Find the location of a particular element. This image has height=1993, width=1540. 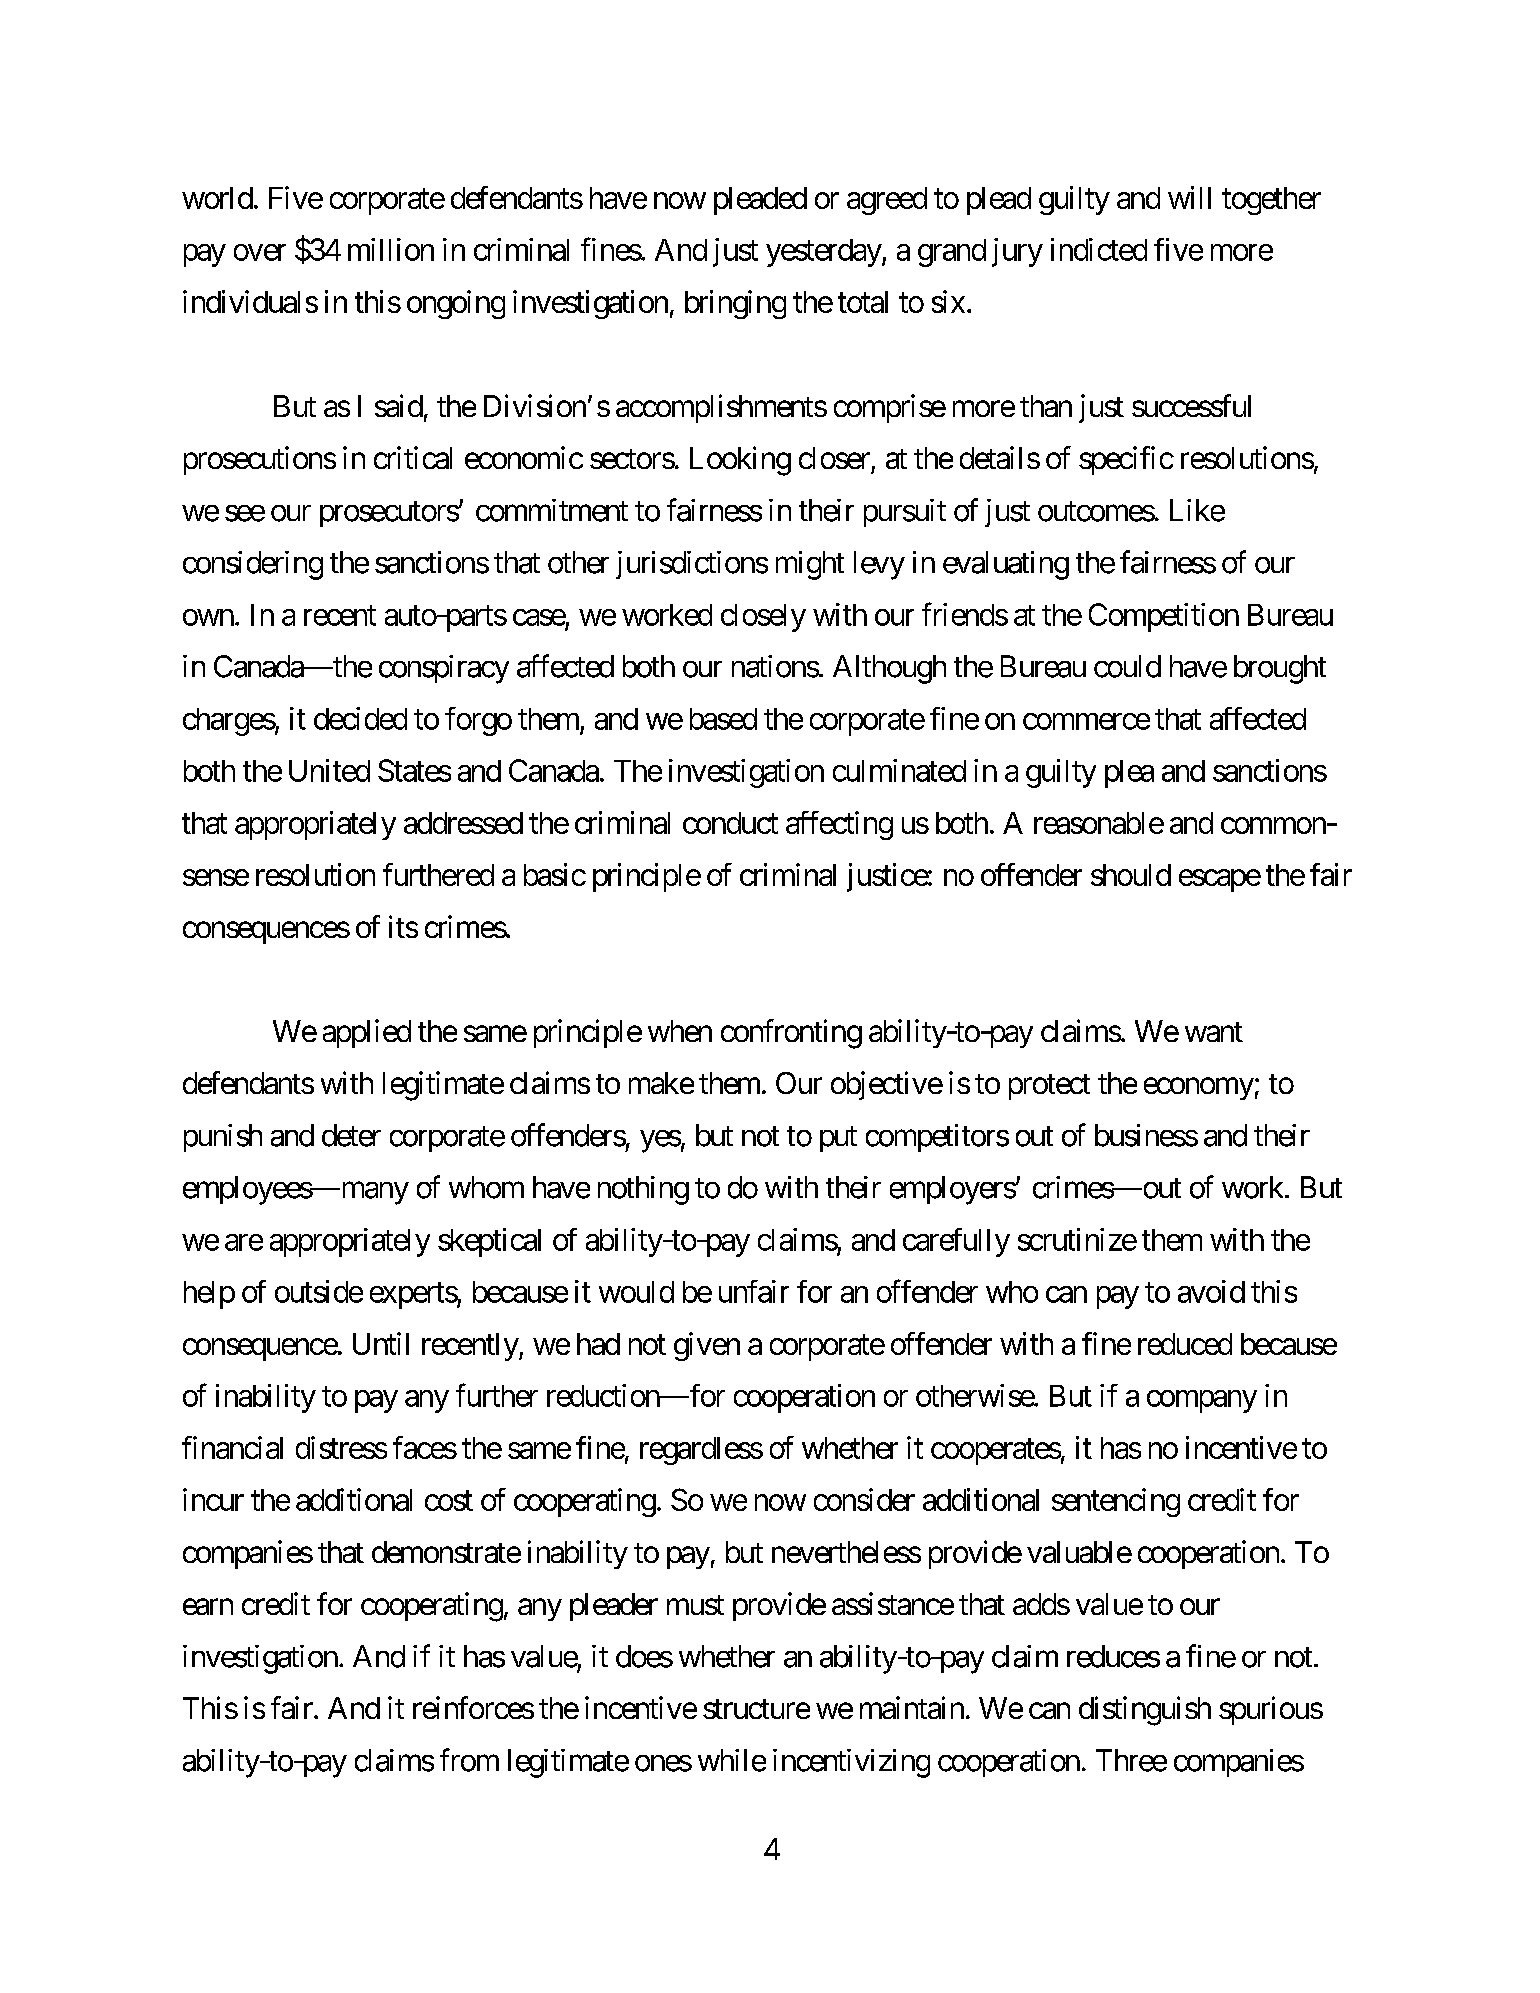

incentivizing is located at coordinates (851, 1763).
